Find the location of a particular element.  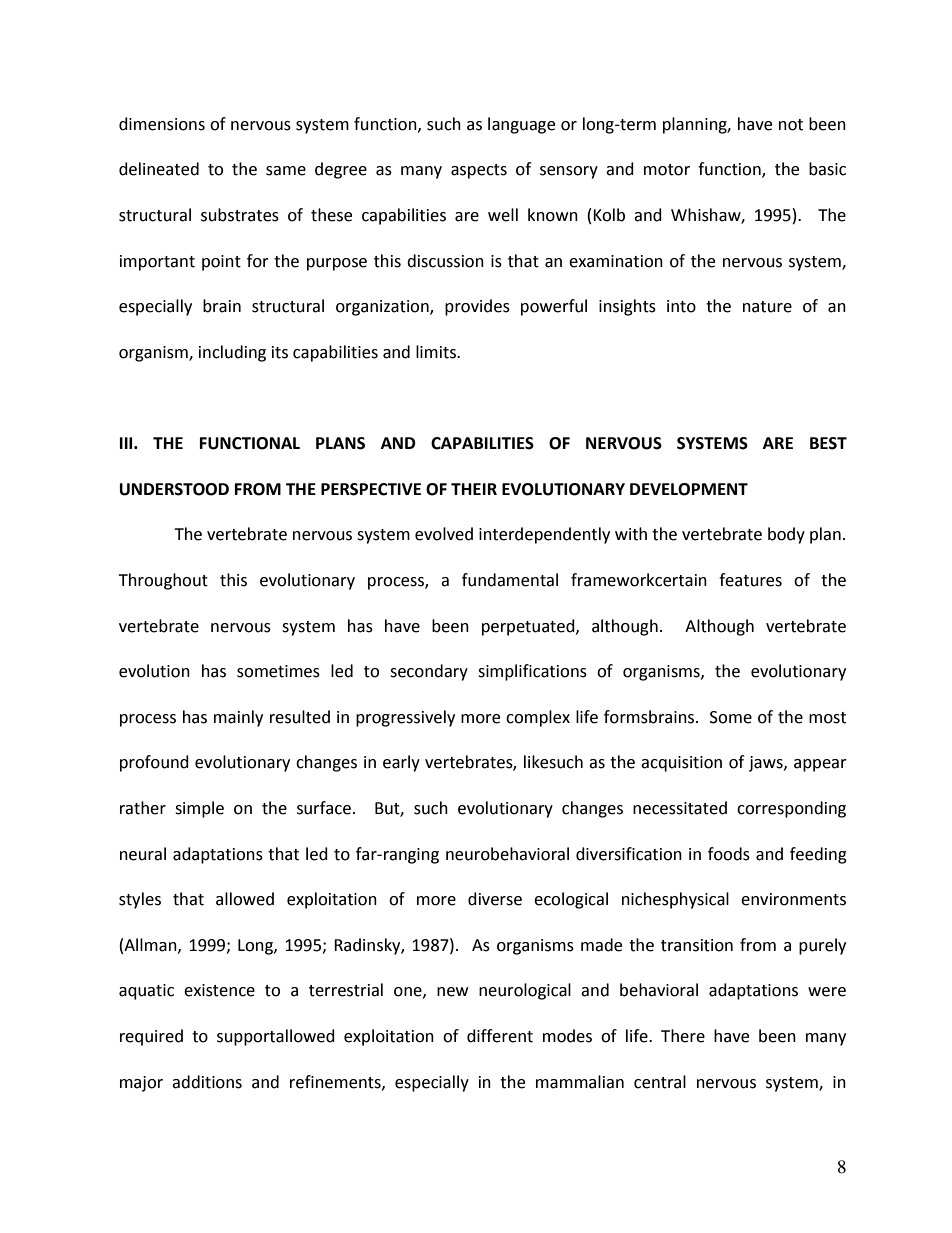

THEIR is located at coordinates (474, 489).
